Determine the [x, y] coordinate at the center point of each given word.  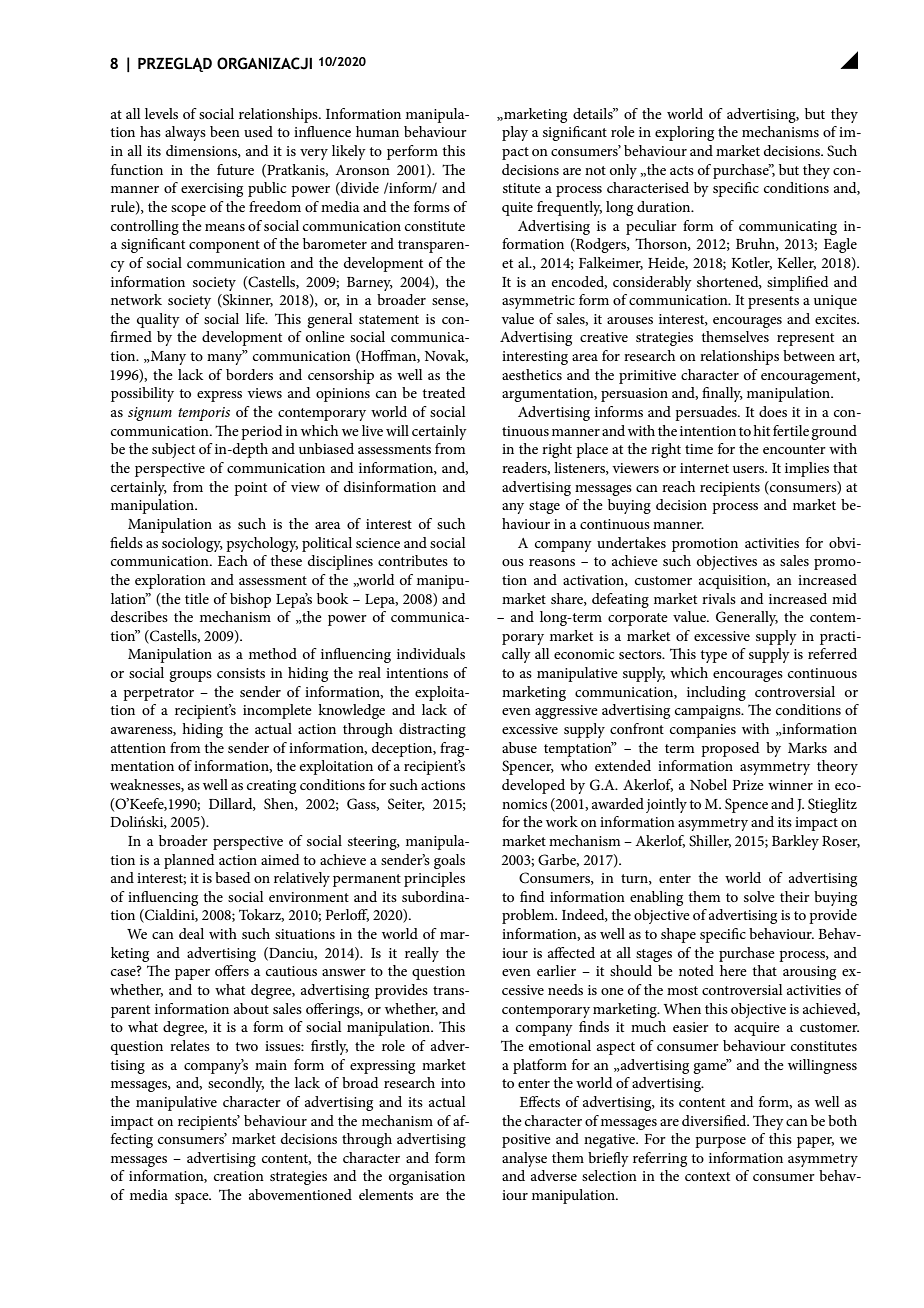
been [225, 131]
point [250, 489]
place [592, 450]
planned [189, 861]
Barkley [795, 842]
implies [807, 469]
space [193, 1198]
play [515, 133]
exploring [684, 133]
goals [449, 861]
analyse [524, 1159]
